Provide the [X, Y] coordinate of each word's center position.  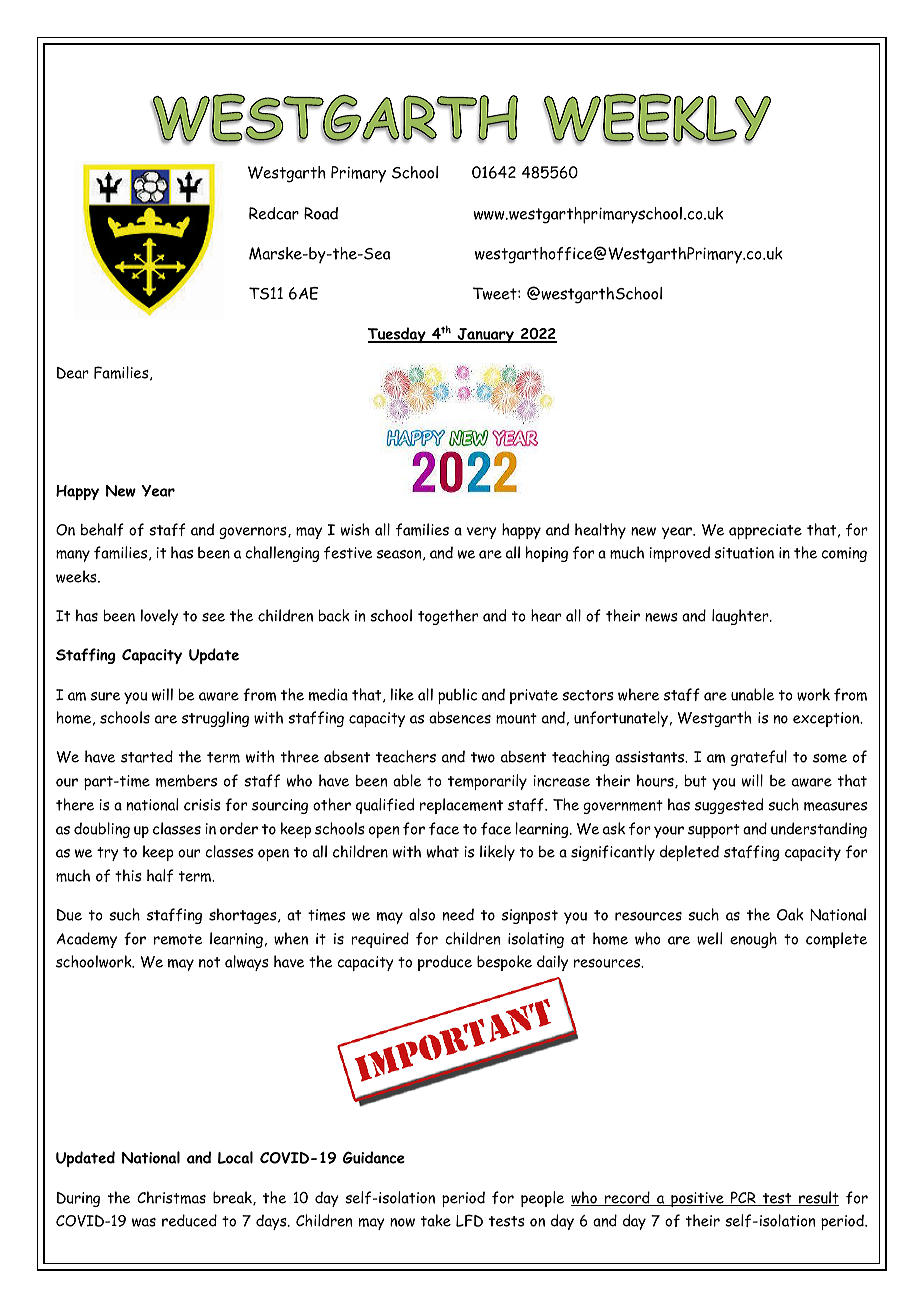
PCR [743, 1198]
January [485, 335]
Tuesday [397, 335]
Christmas [171, 1197]
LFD [469, 1220]
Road [321, 213]
